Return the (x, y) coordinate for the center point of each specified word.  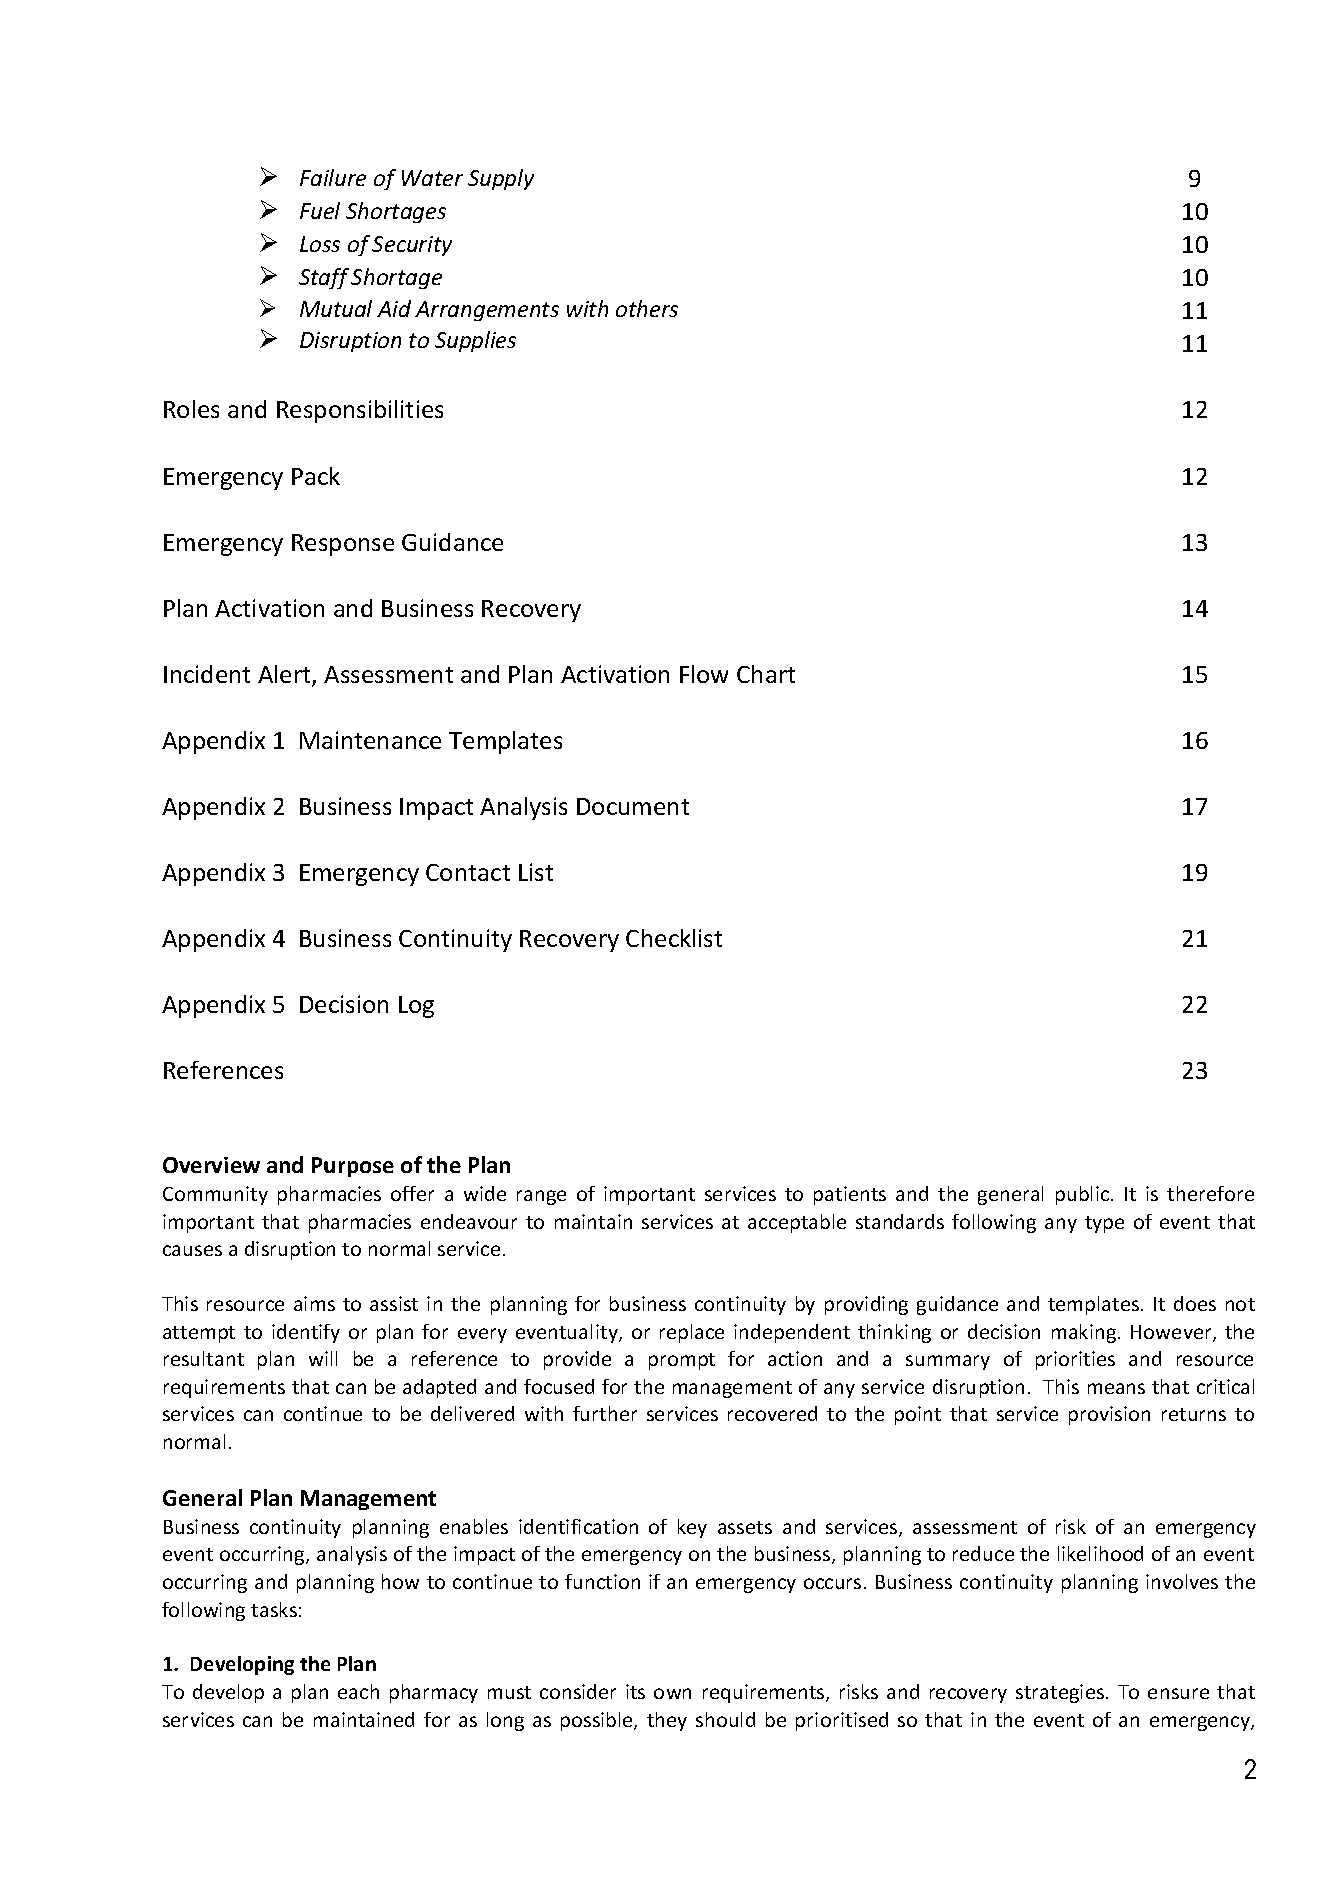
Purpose (353, 1167)
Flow (704, 674)
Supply (501, 179)
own (672, 1693)
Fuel (320, 210)
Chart (766, 674)
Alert (285, 675)
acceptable (797, 1223)
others (647, 308)
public (1084, 1195)
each (358, 1691)
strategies (1060, 1693)
